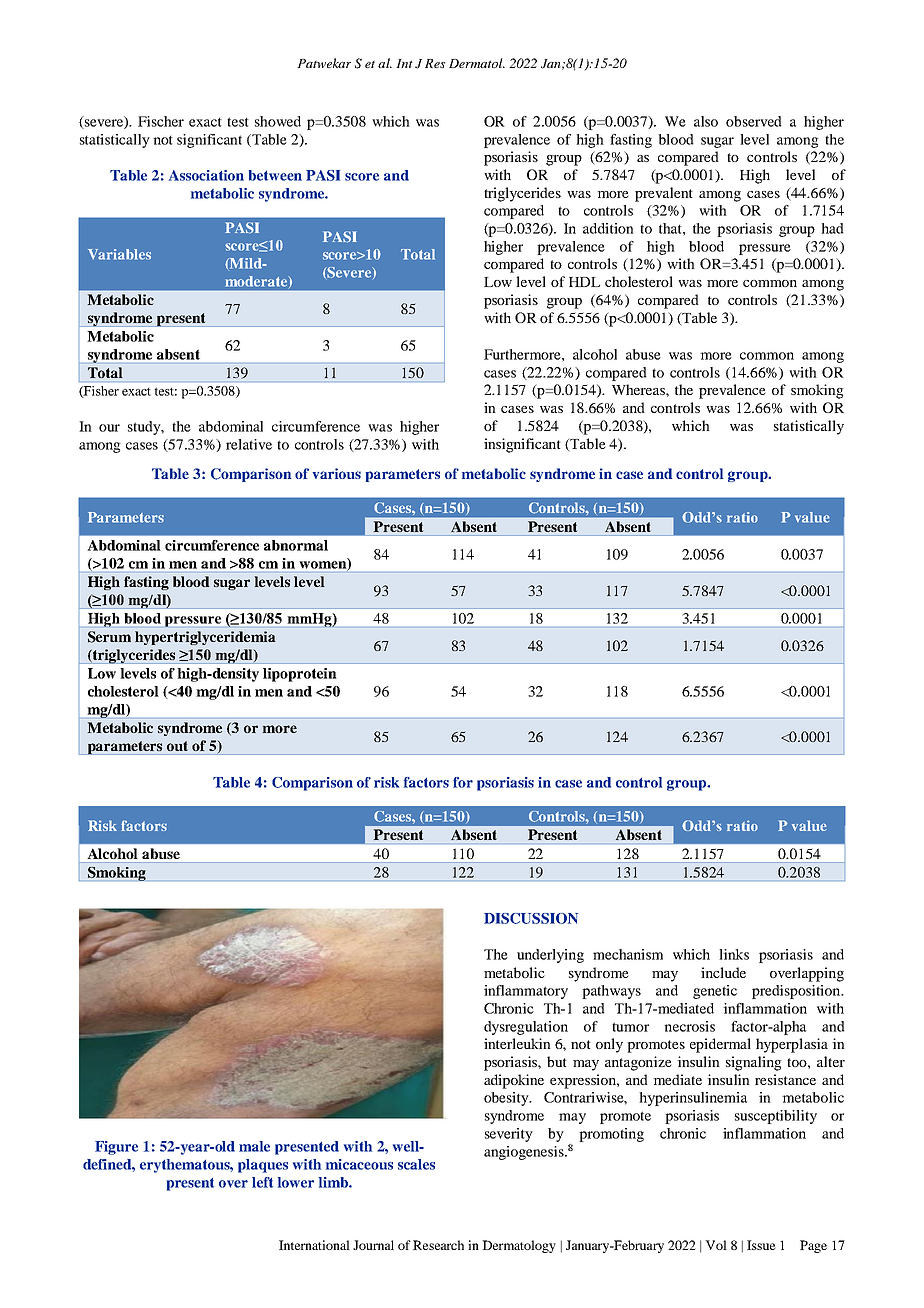 Image resolution: width=924 pixels, height=1308 pixels. Describe the element at coordinates (337, 473) in the screenshot. I see `various` at that location.
